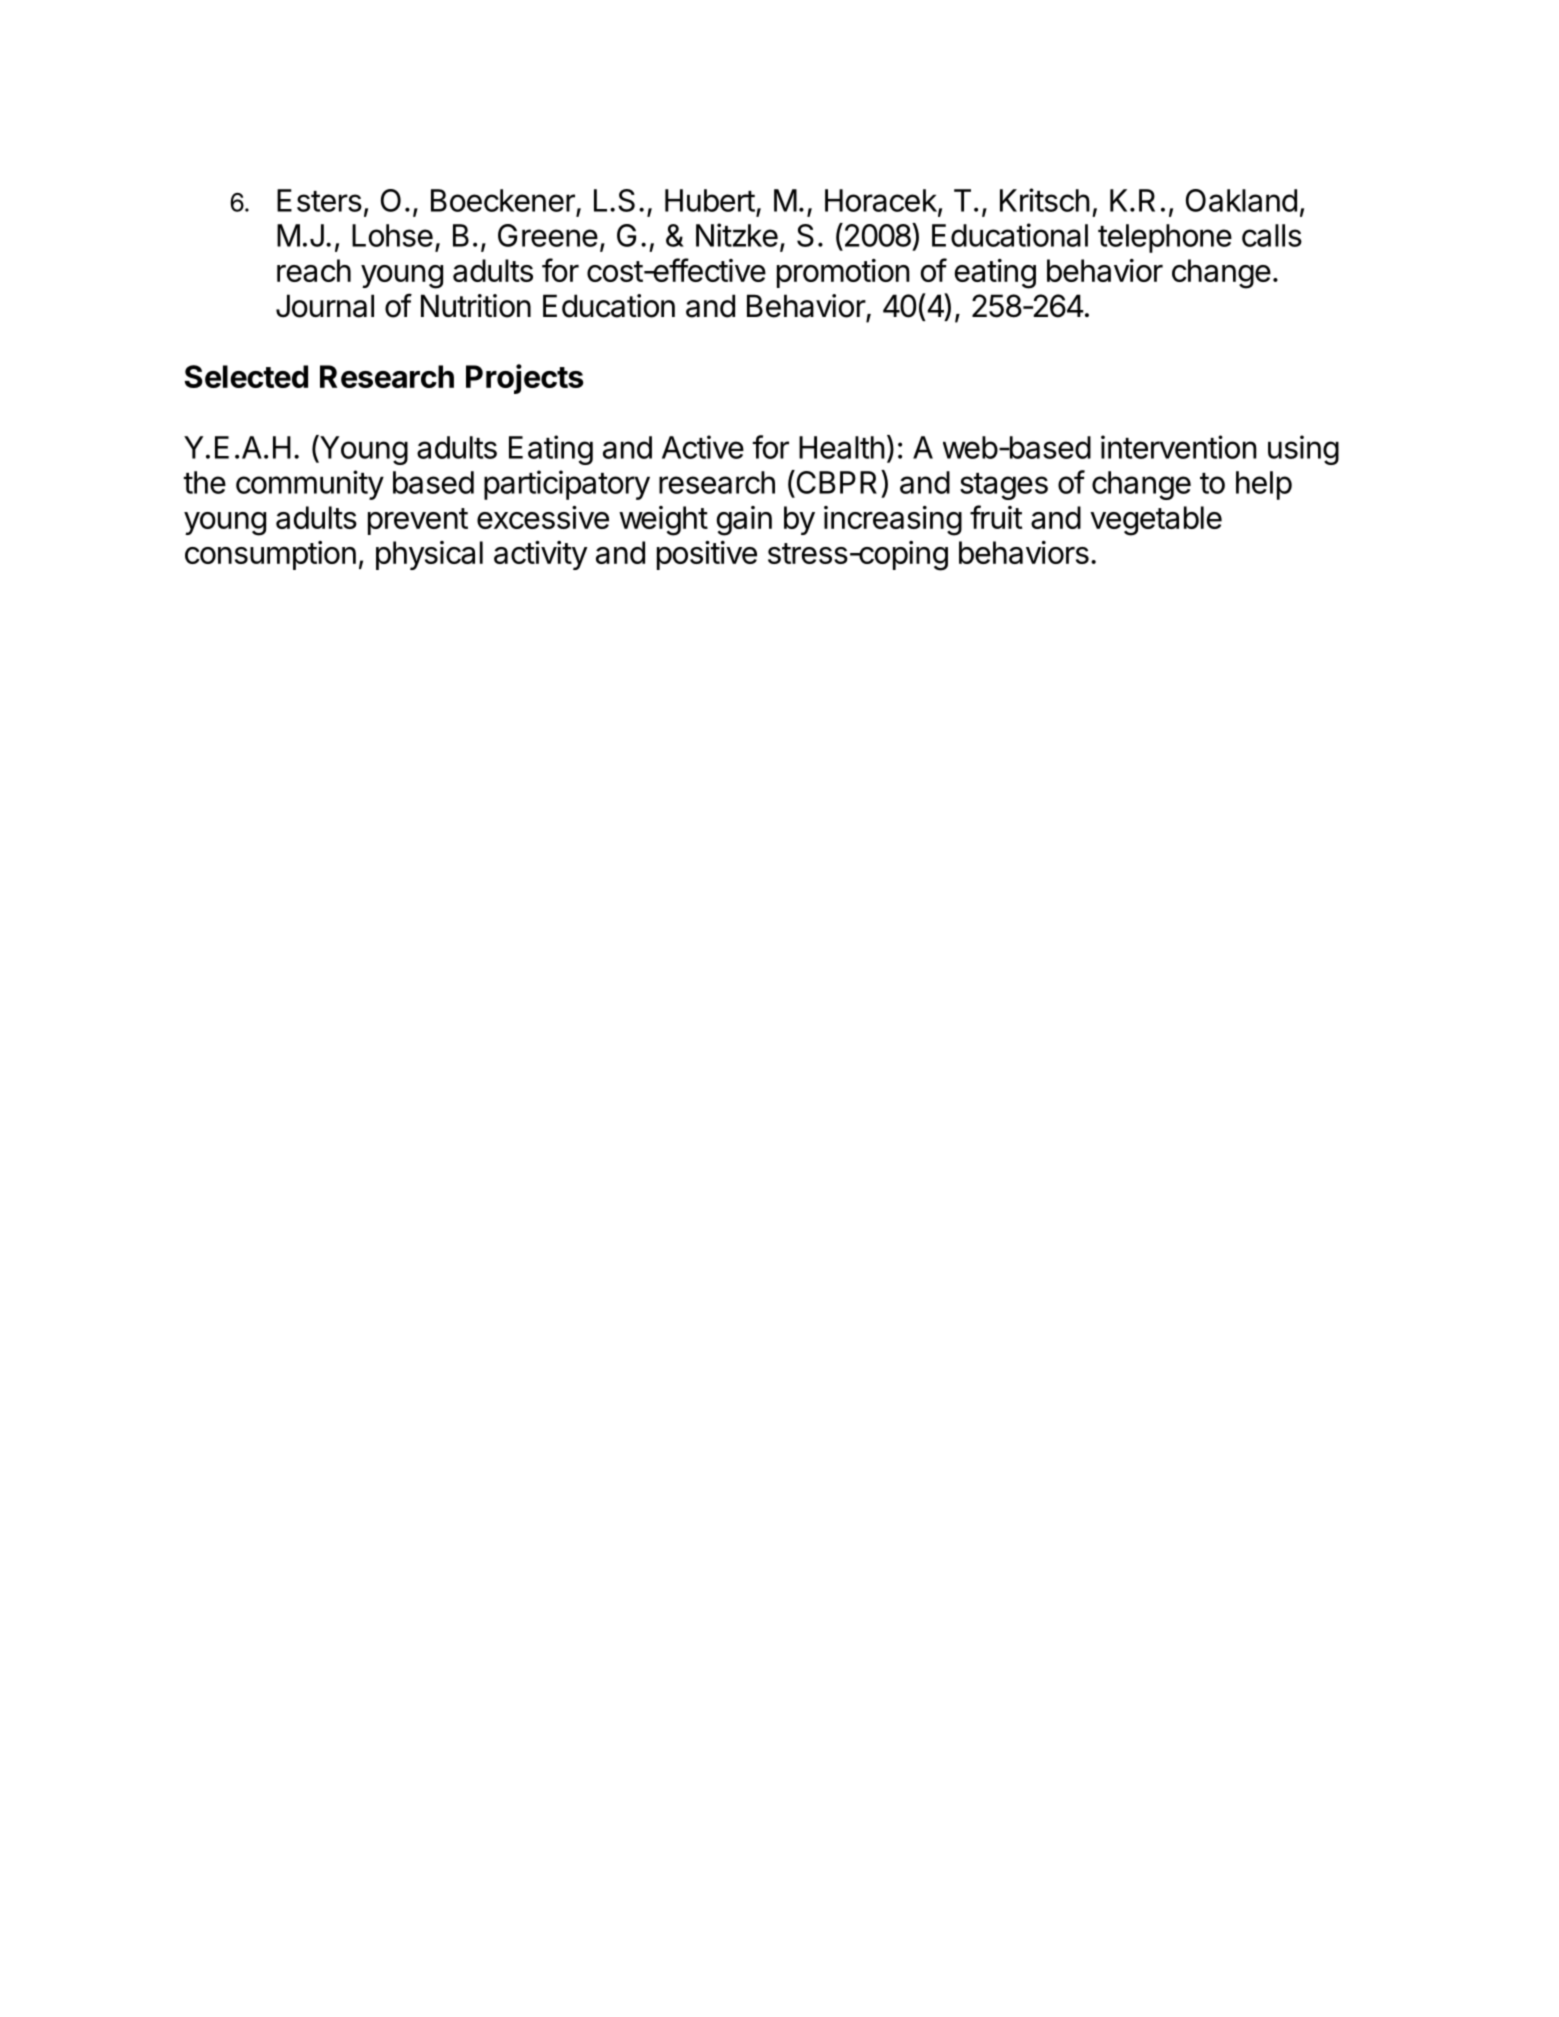 This screenshot has height=2017, width=1559. I want to click on Journal, so click(325, 306).
